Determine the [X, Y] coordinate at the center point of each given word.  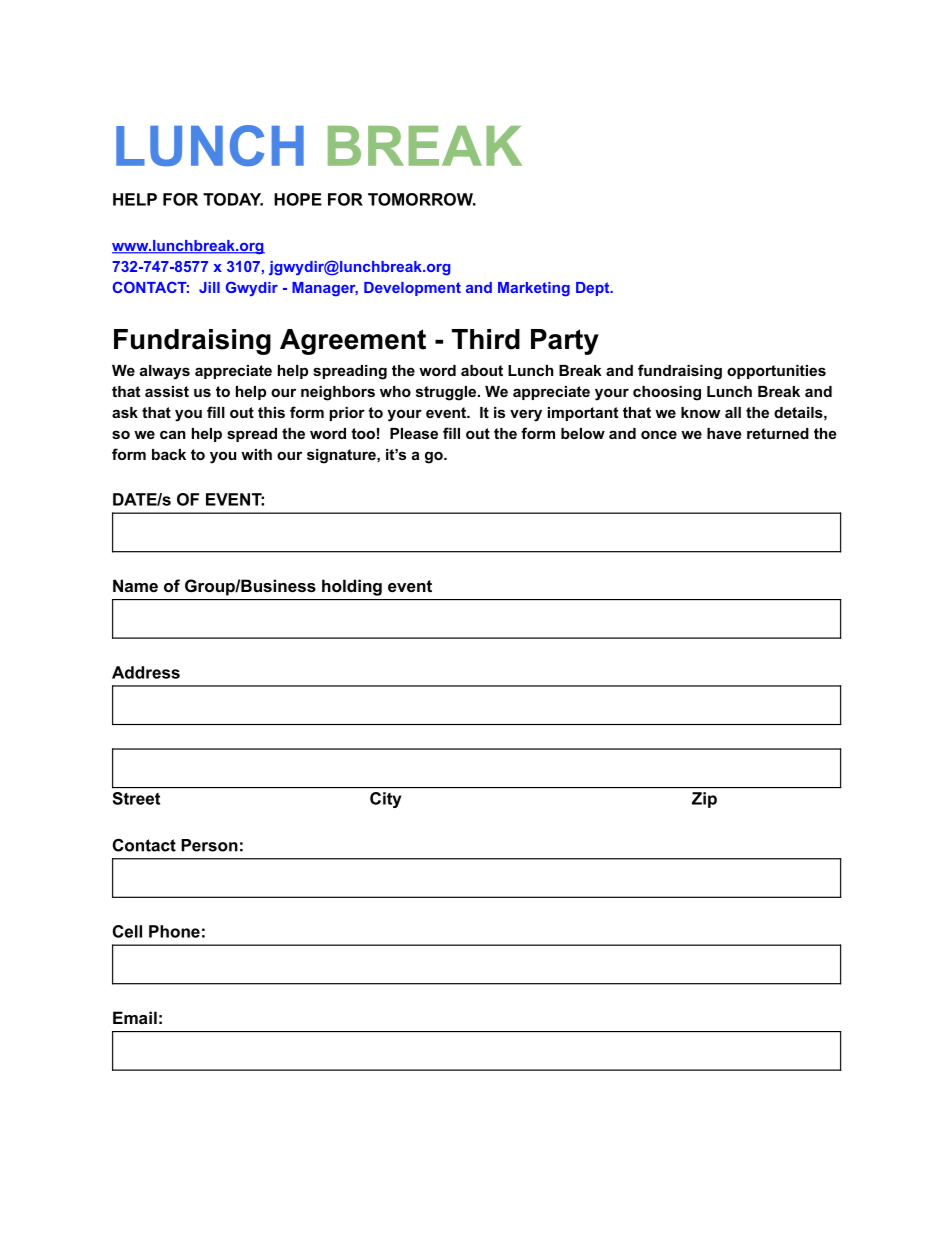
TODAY [233, 199]
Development [412, 289]
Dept [594, 289]
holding [352, 587]
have [724, 433]
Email [135, 1017]
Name [135, 585]
